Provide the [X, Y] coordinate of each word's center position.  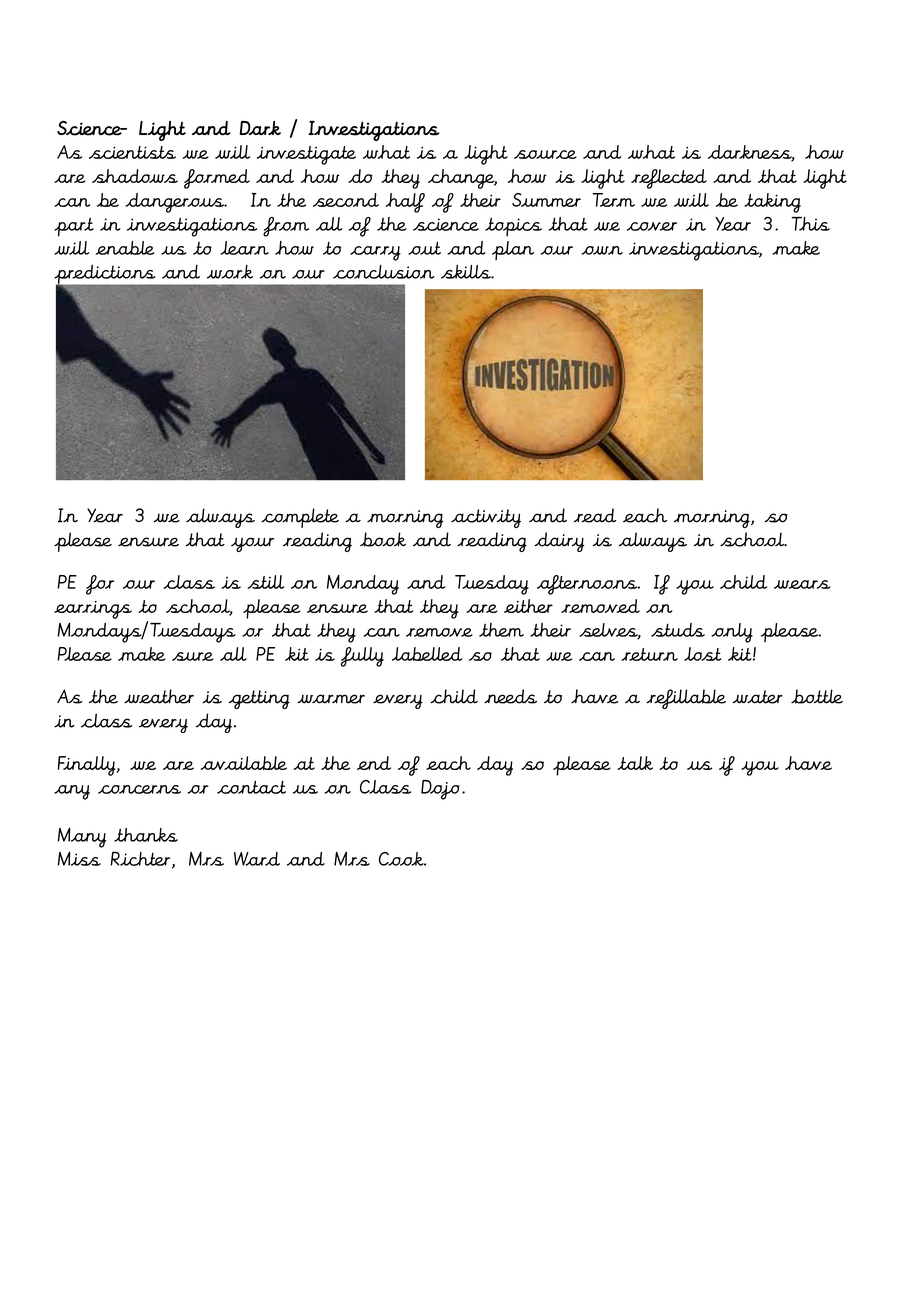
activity [486, 518]
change [462, 179]
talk [635, 763]
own [602, 250]
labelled [427, 654]
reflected [669, 179]
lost [703, 654]
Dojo [440, 790]
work [230, 271]
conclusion [384, 272]
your [252, 544]
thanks [146, 835]
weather [159, 696]
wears [802, 584]
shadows [135, 176]
